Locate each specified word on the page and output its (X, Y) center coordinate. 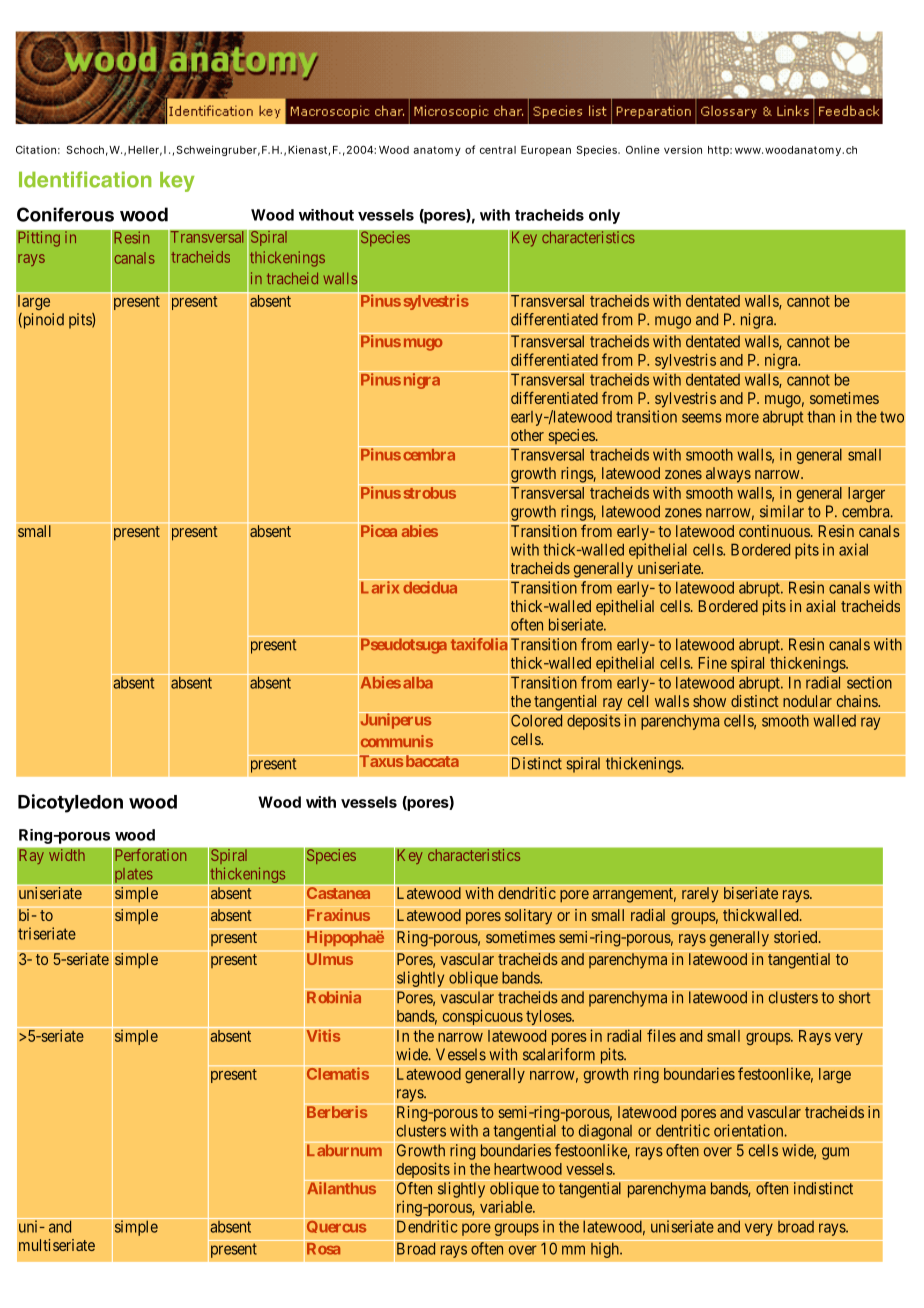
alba (418, 683)
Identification (85, 179)
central (498, 150)
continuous (774, 531)
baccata (432, 761)
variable (507, 1207)
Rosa (324, 1249)
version (683, 149)
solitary (528, 917)
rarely (700, 895)
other (527, 435)
